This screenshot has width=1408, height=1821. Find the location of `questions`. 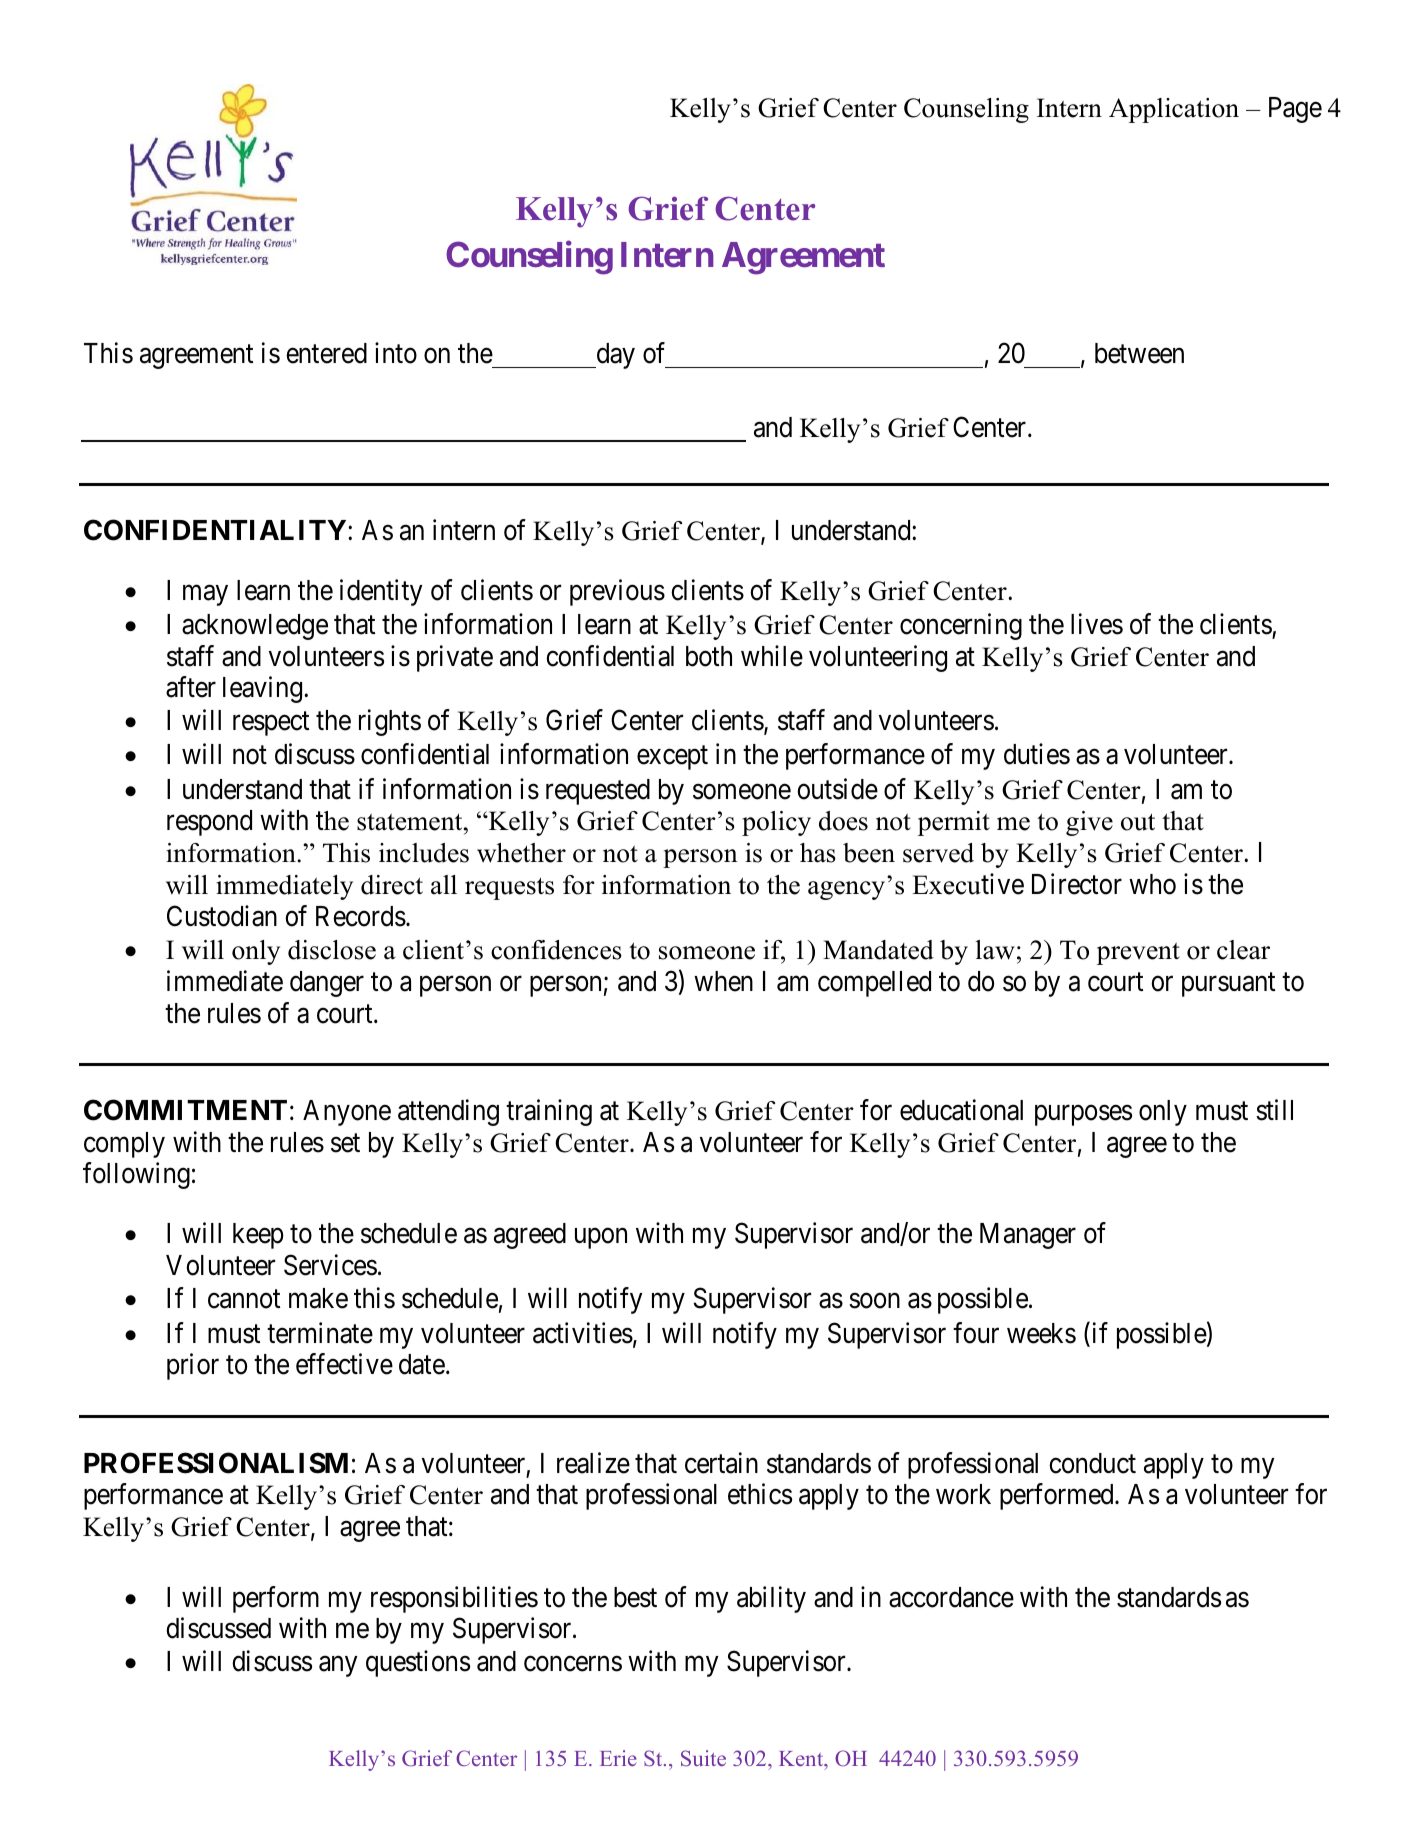

questions is located at coordinates (418, 1664).
